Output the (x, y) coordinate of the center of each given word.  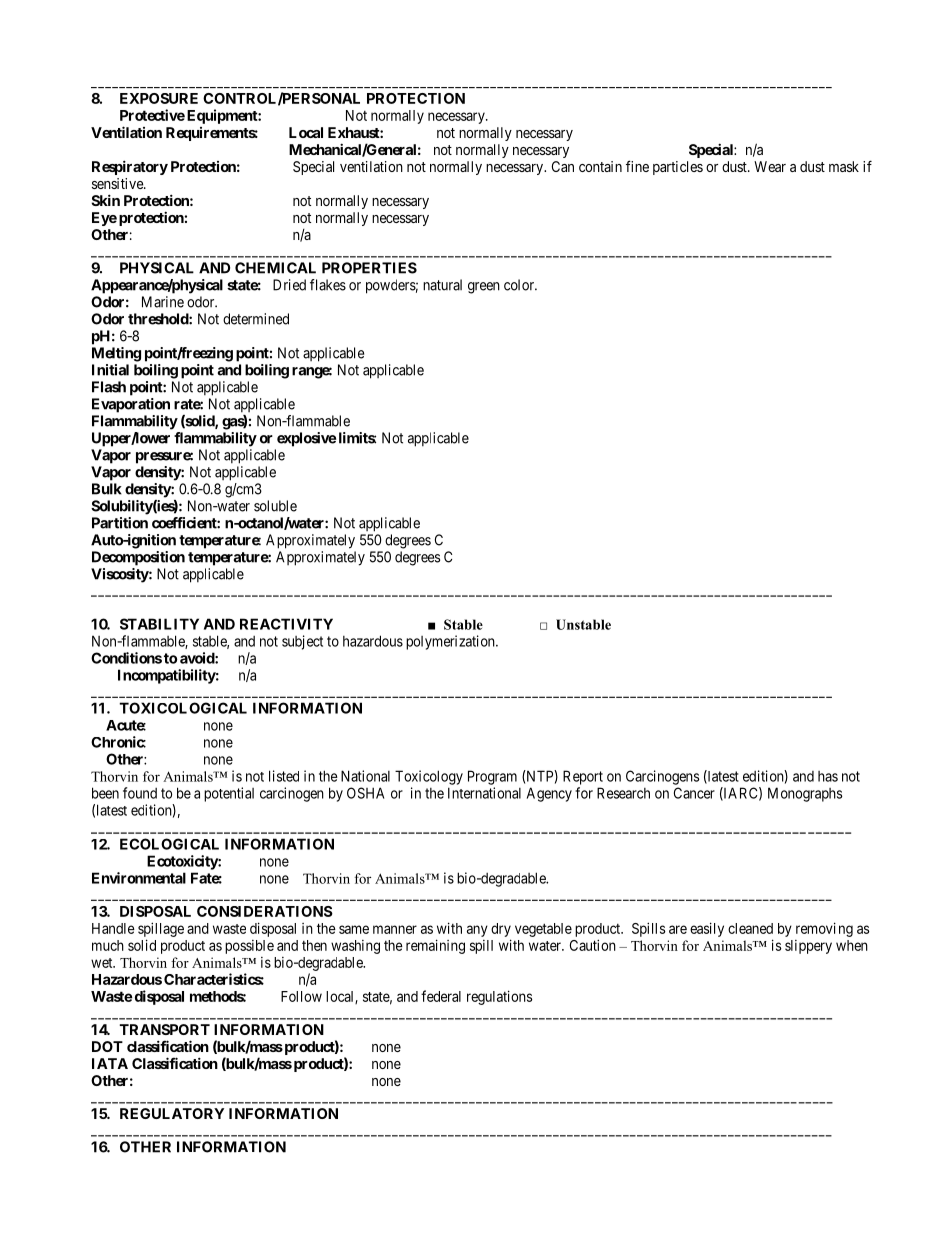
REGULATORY (172, 1113)
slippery (808, 947)
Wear (770, 166)
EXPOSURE (159, 98)
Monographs (805, 794)
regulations (500, 997)
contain (600, 166)
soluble (275, 506)
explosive (306, 439)
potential (229, 794)
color (520, 285)
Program (492, 777)
